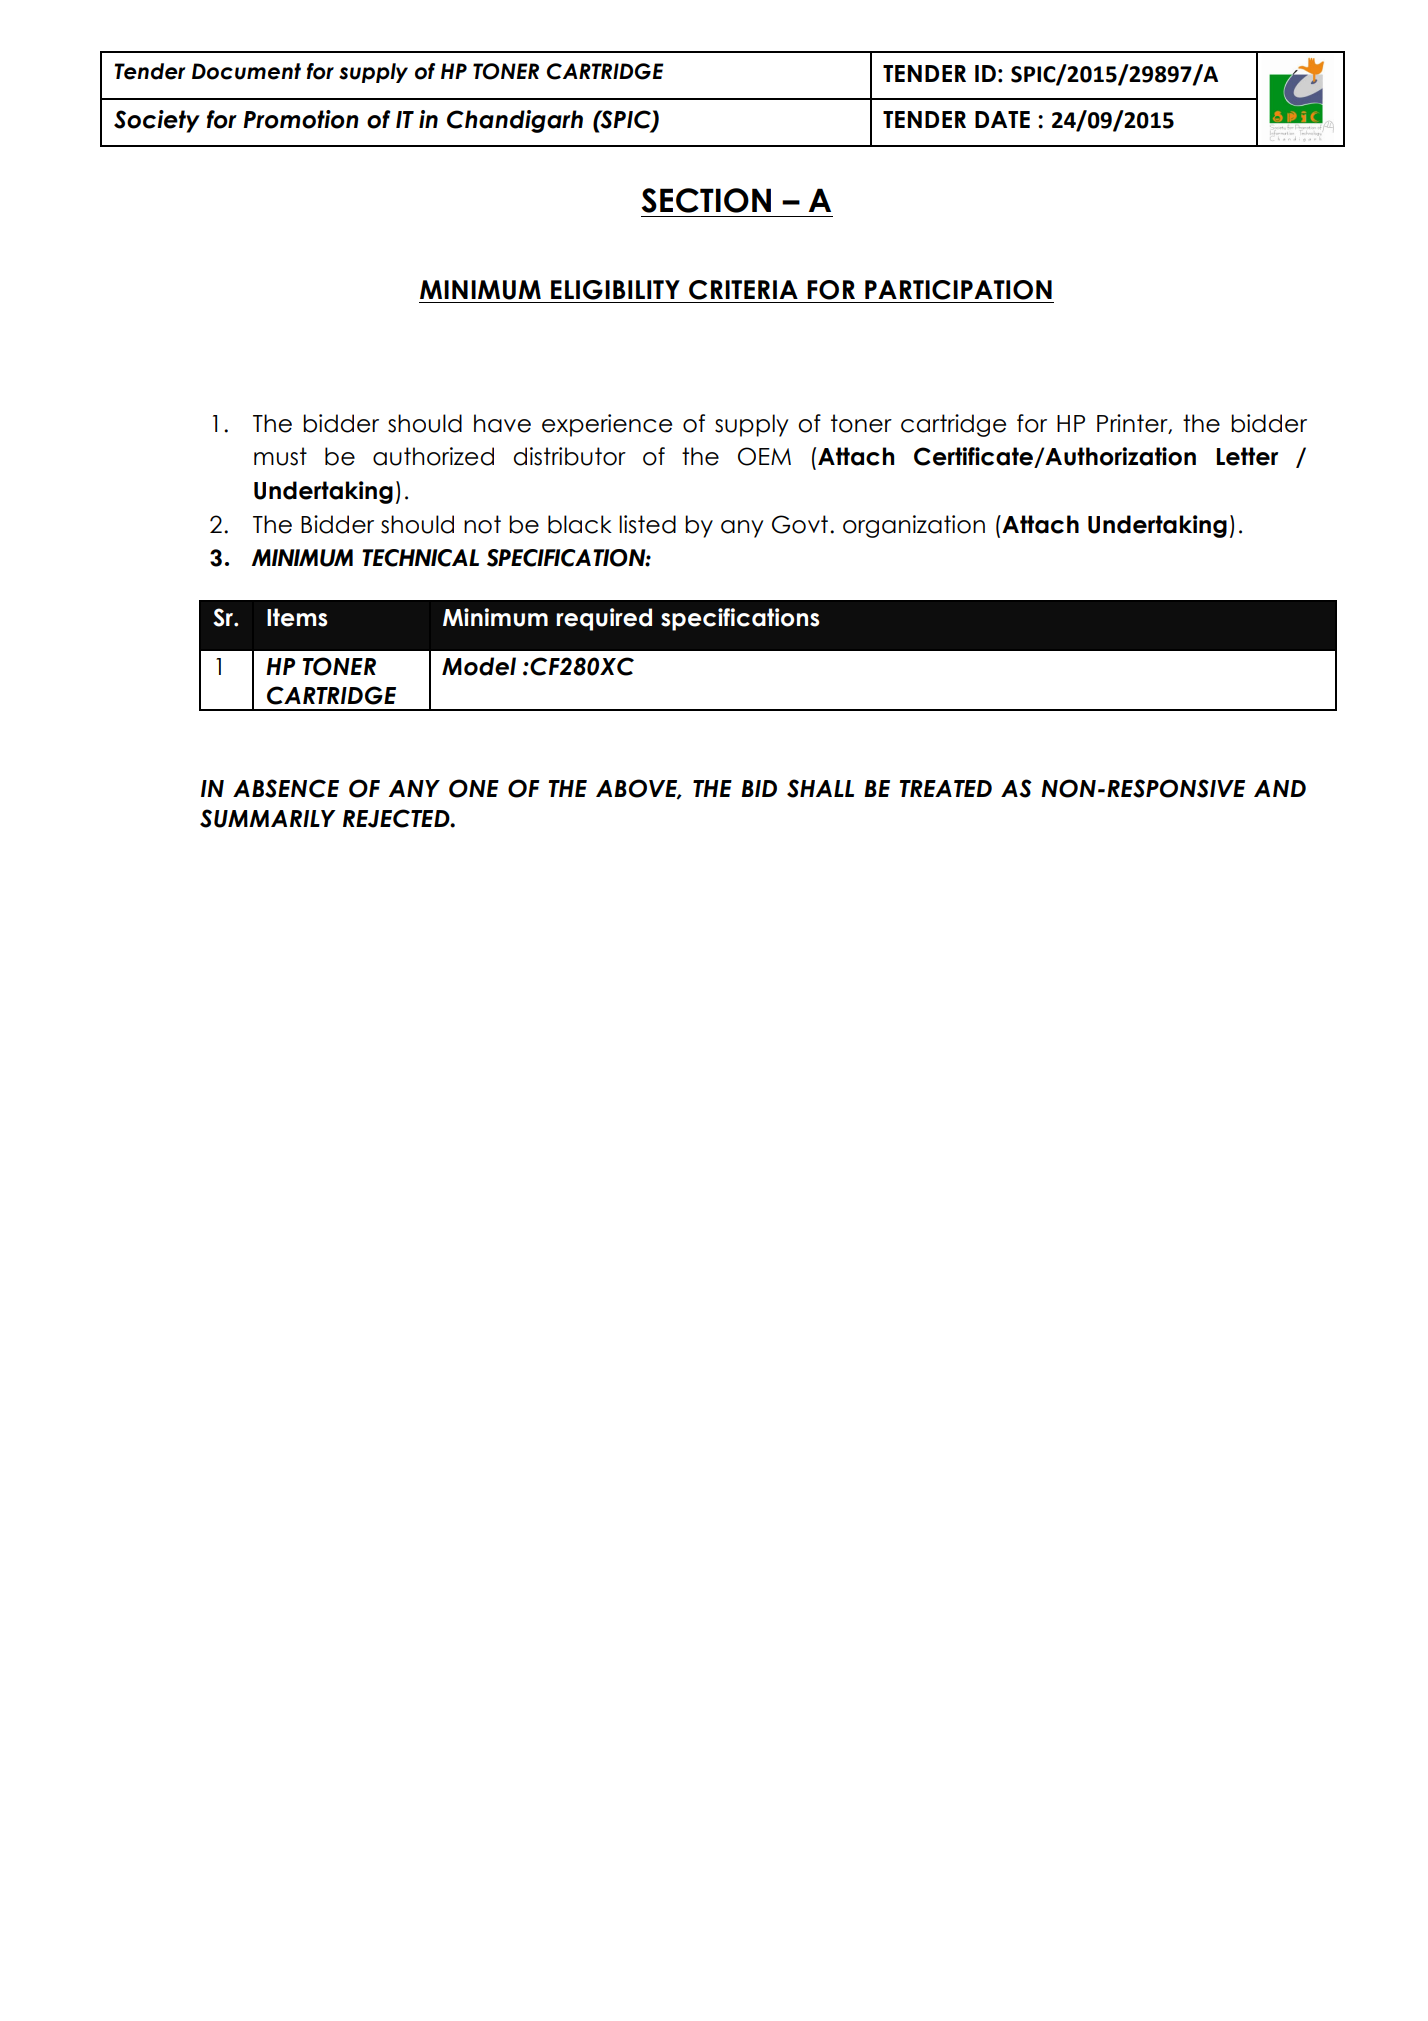 Image resolution: width=1428 pixels, height=2021 pixels. Describe the element at coordinates (1002, 119) in the screenshot. I see `DATE` at that location.
